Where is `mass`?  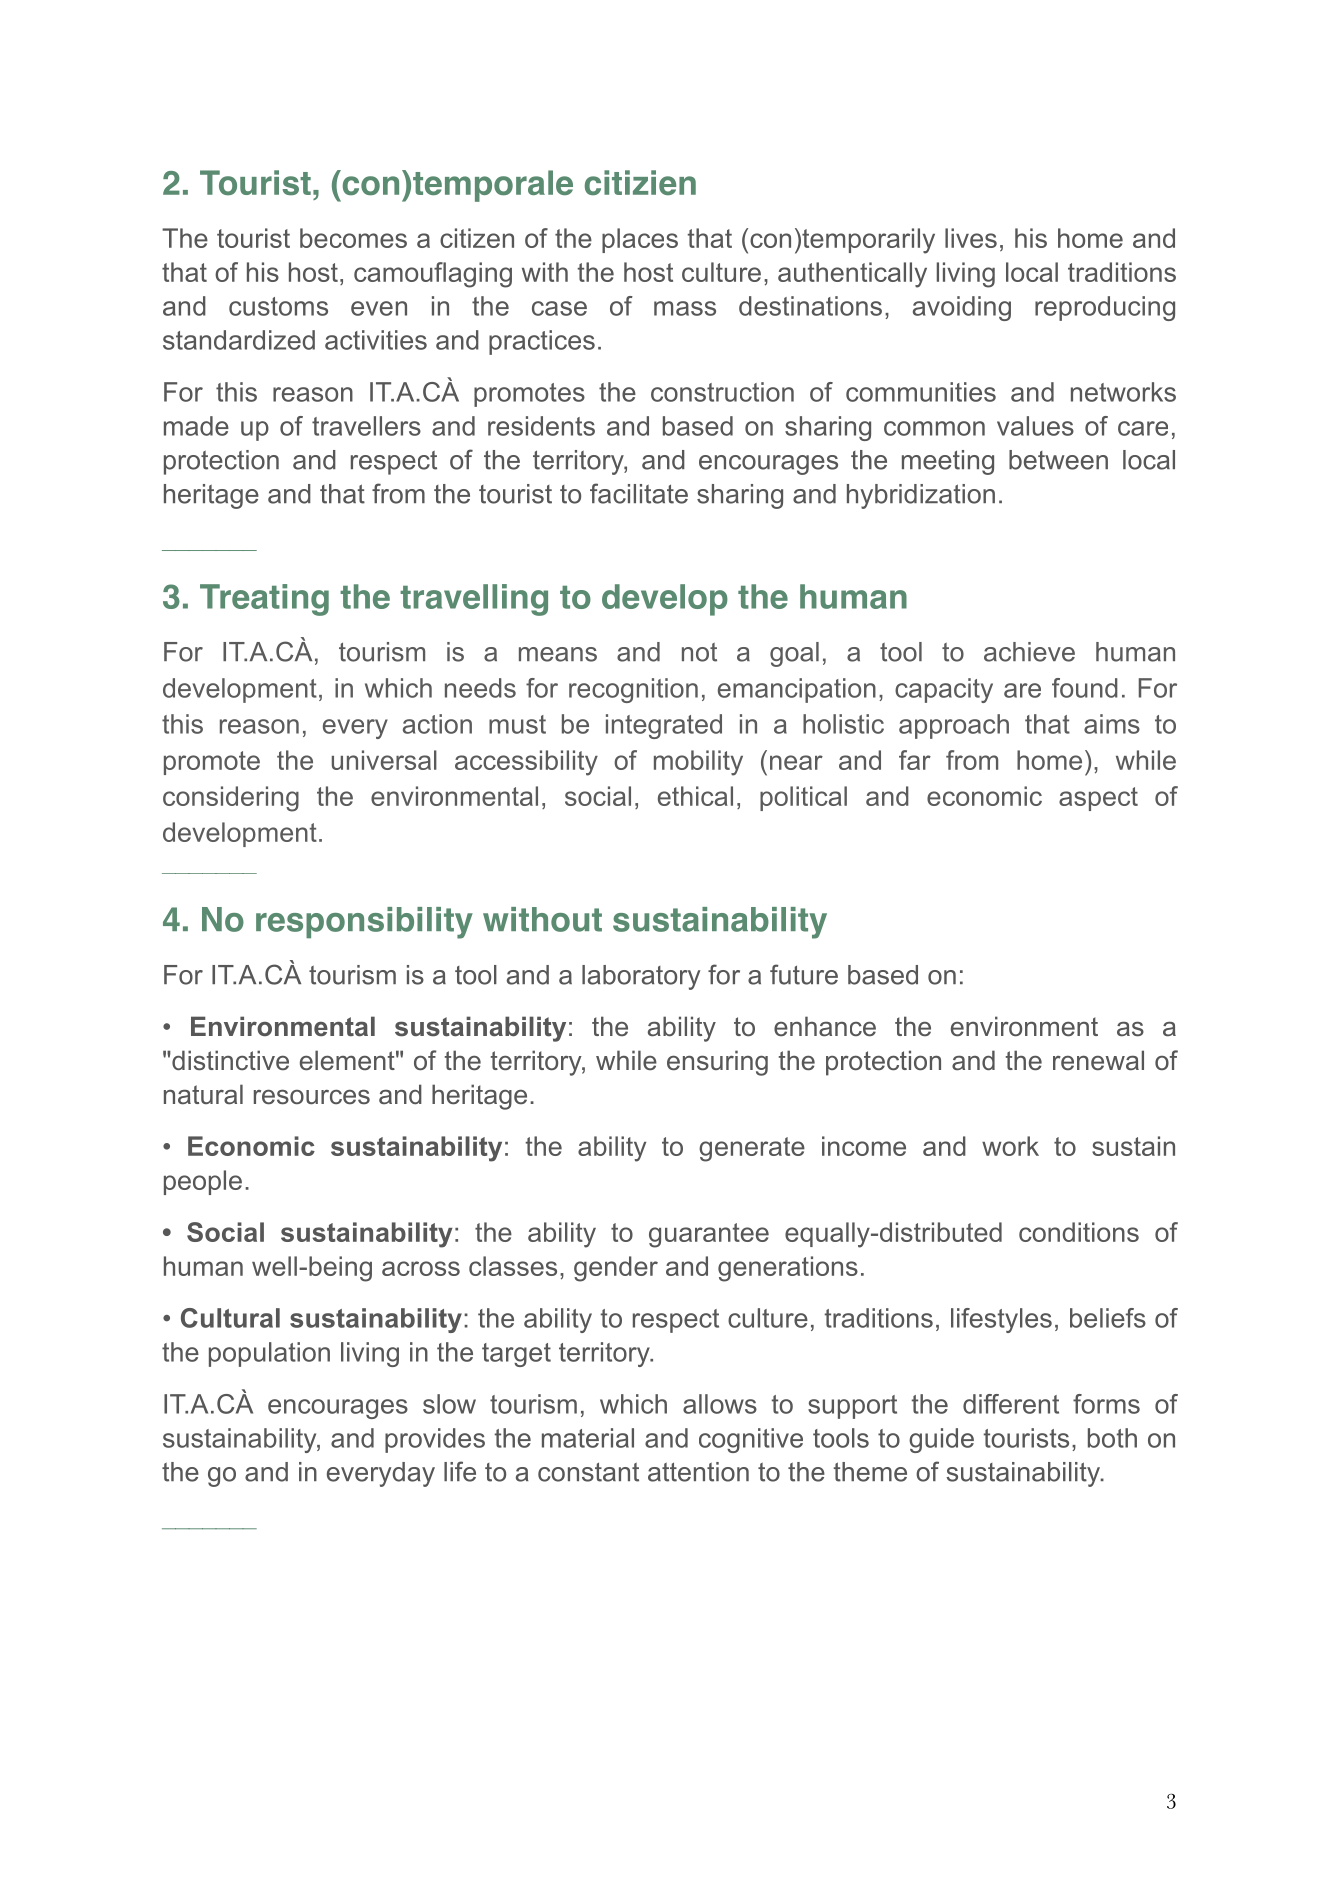 mass is located at coordinates (685, 308).
